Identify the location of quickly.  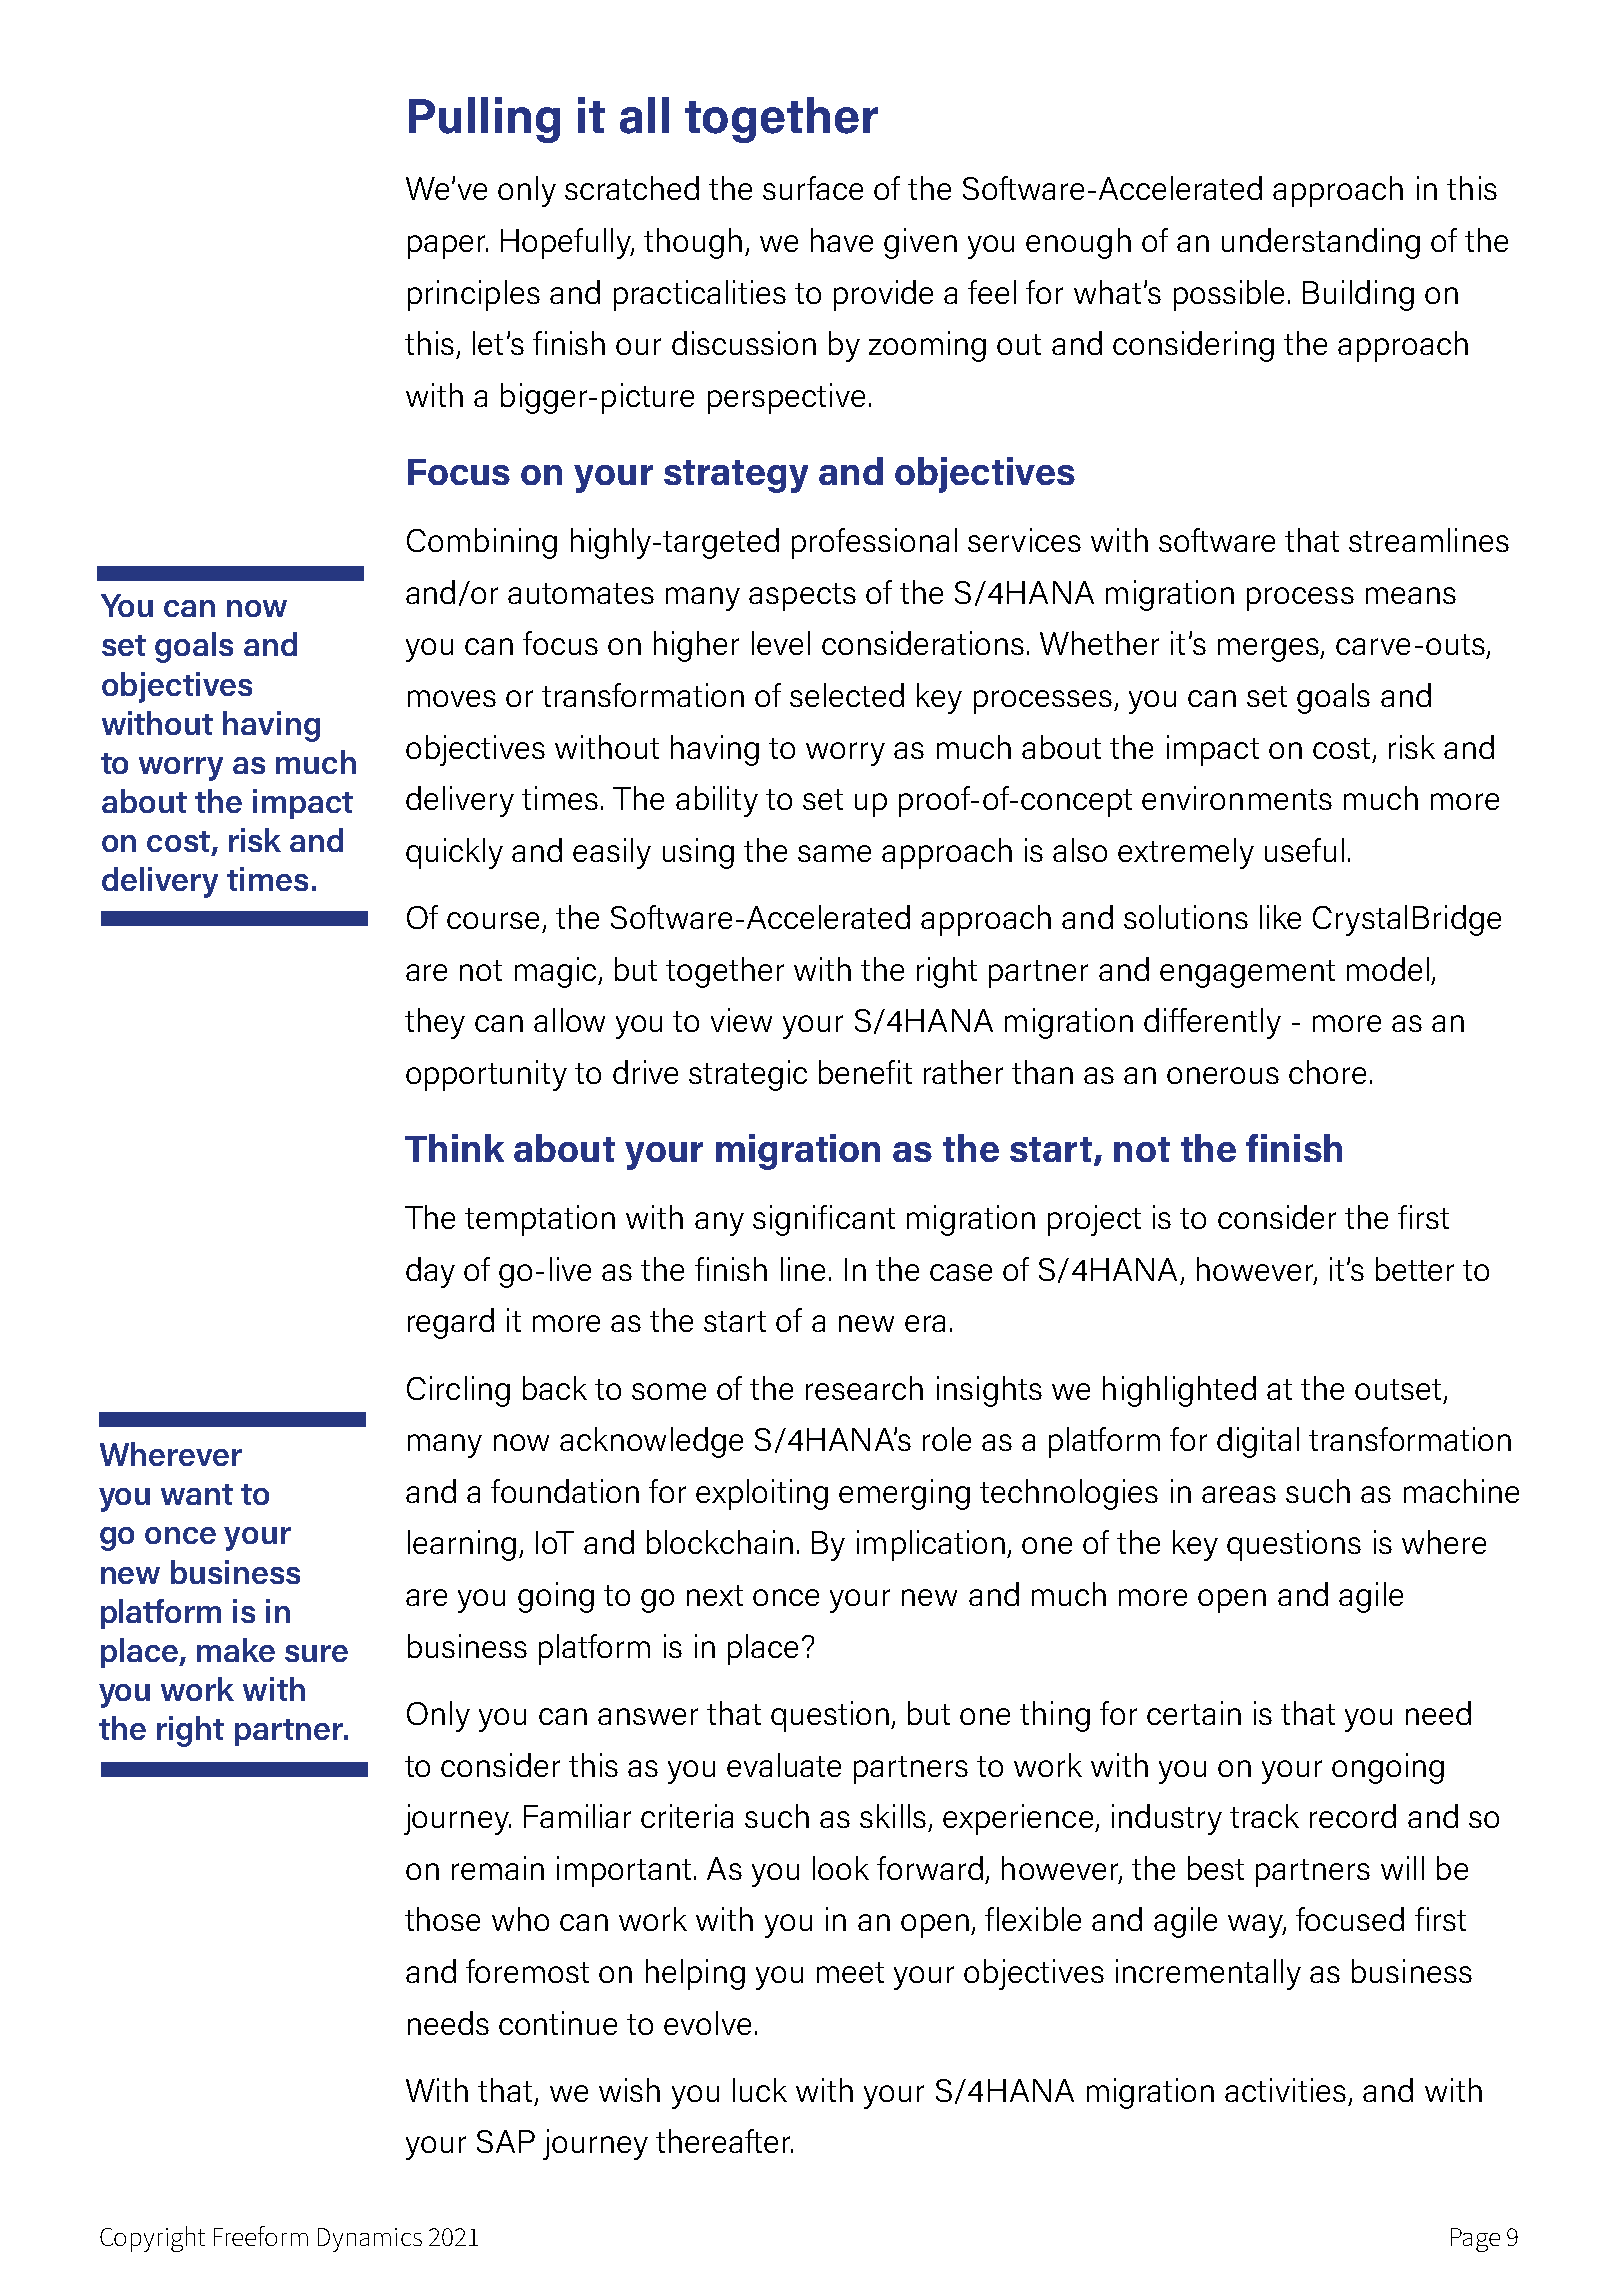
(454, 853).
